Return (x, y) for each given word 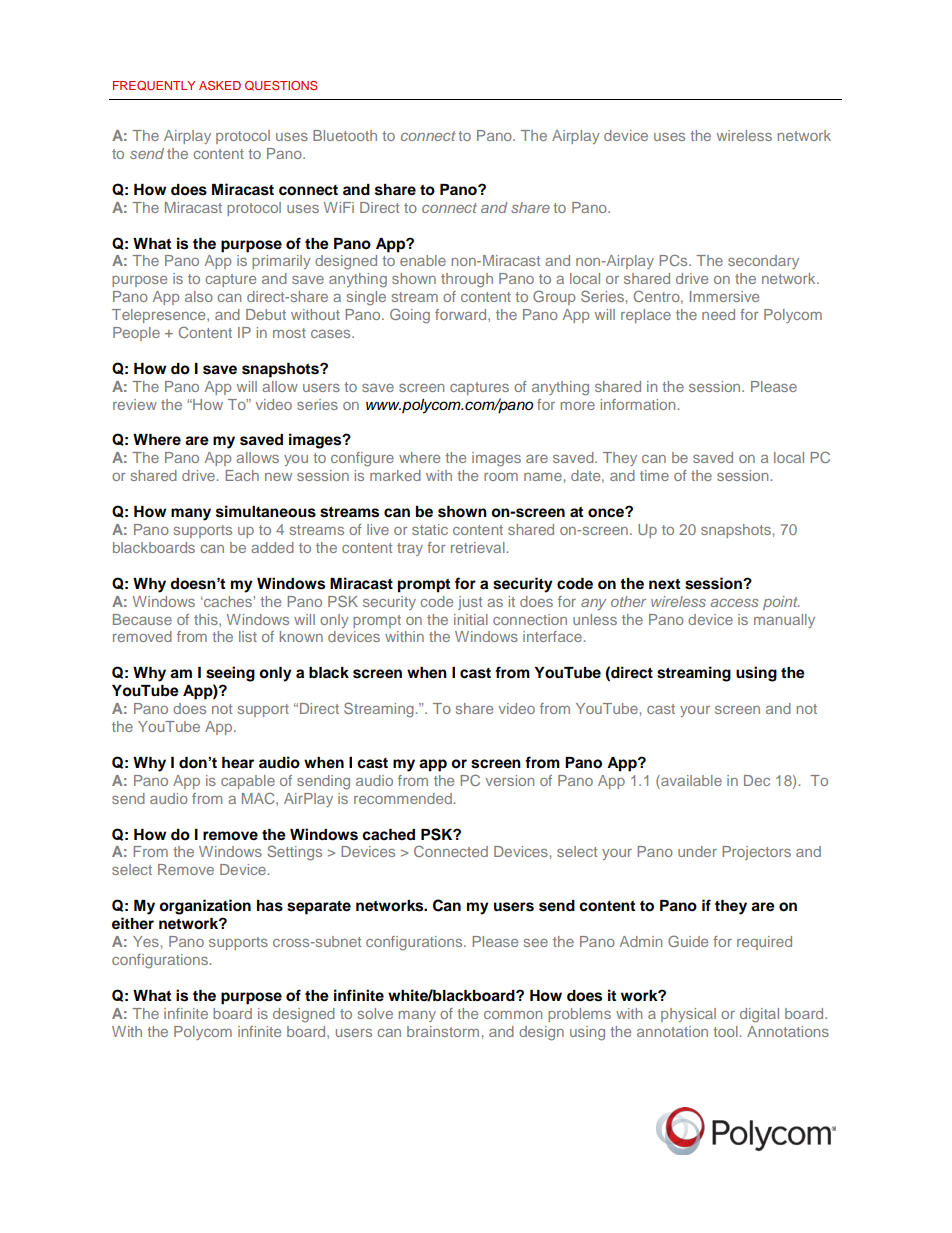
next (664, 584)
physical (688, 1015)
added (272, 547)
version (510, 780)
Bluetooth (345, 135)
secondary (763, 262)
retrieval (478, 547)
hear (238, 763)
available (690, 780)
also (199, 296)
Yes (146, 941)
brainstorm (443, 1031)
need (718, 314)
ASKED (220, 85)
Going (410, 316)
